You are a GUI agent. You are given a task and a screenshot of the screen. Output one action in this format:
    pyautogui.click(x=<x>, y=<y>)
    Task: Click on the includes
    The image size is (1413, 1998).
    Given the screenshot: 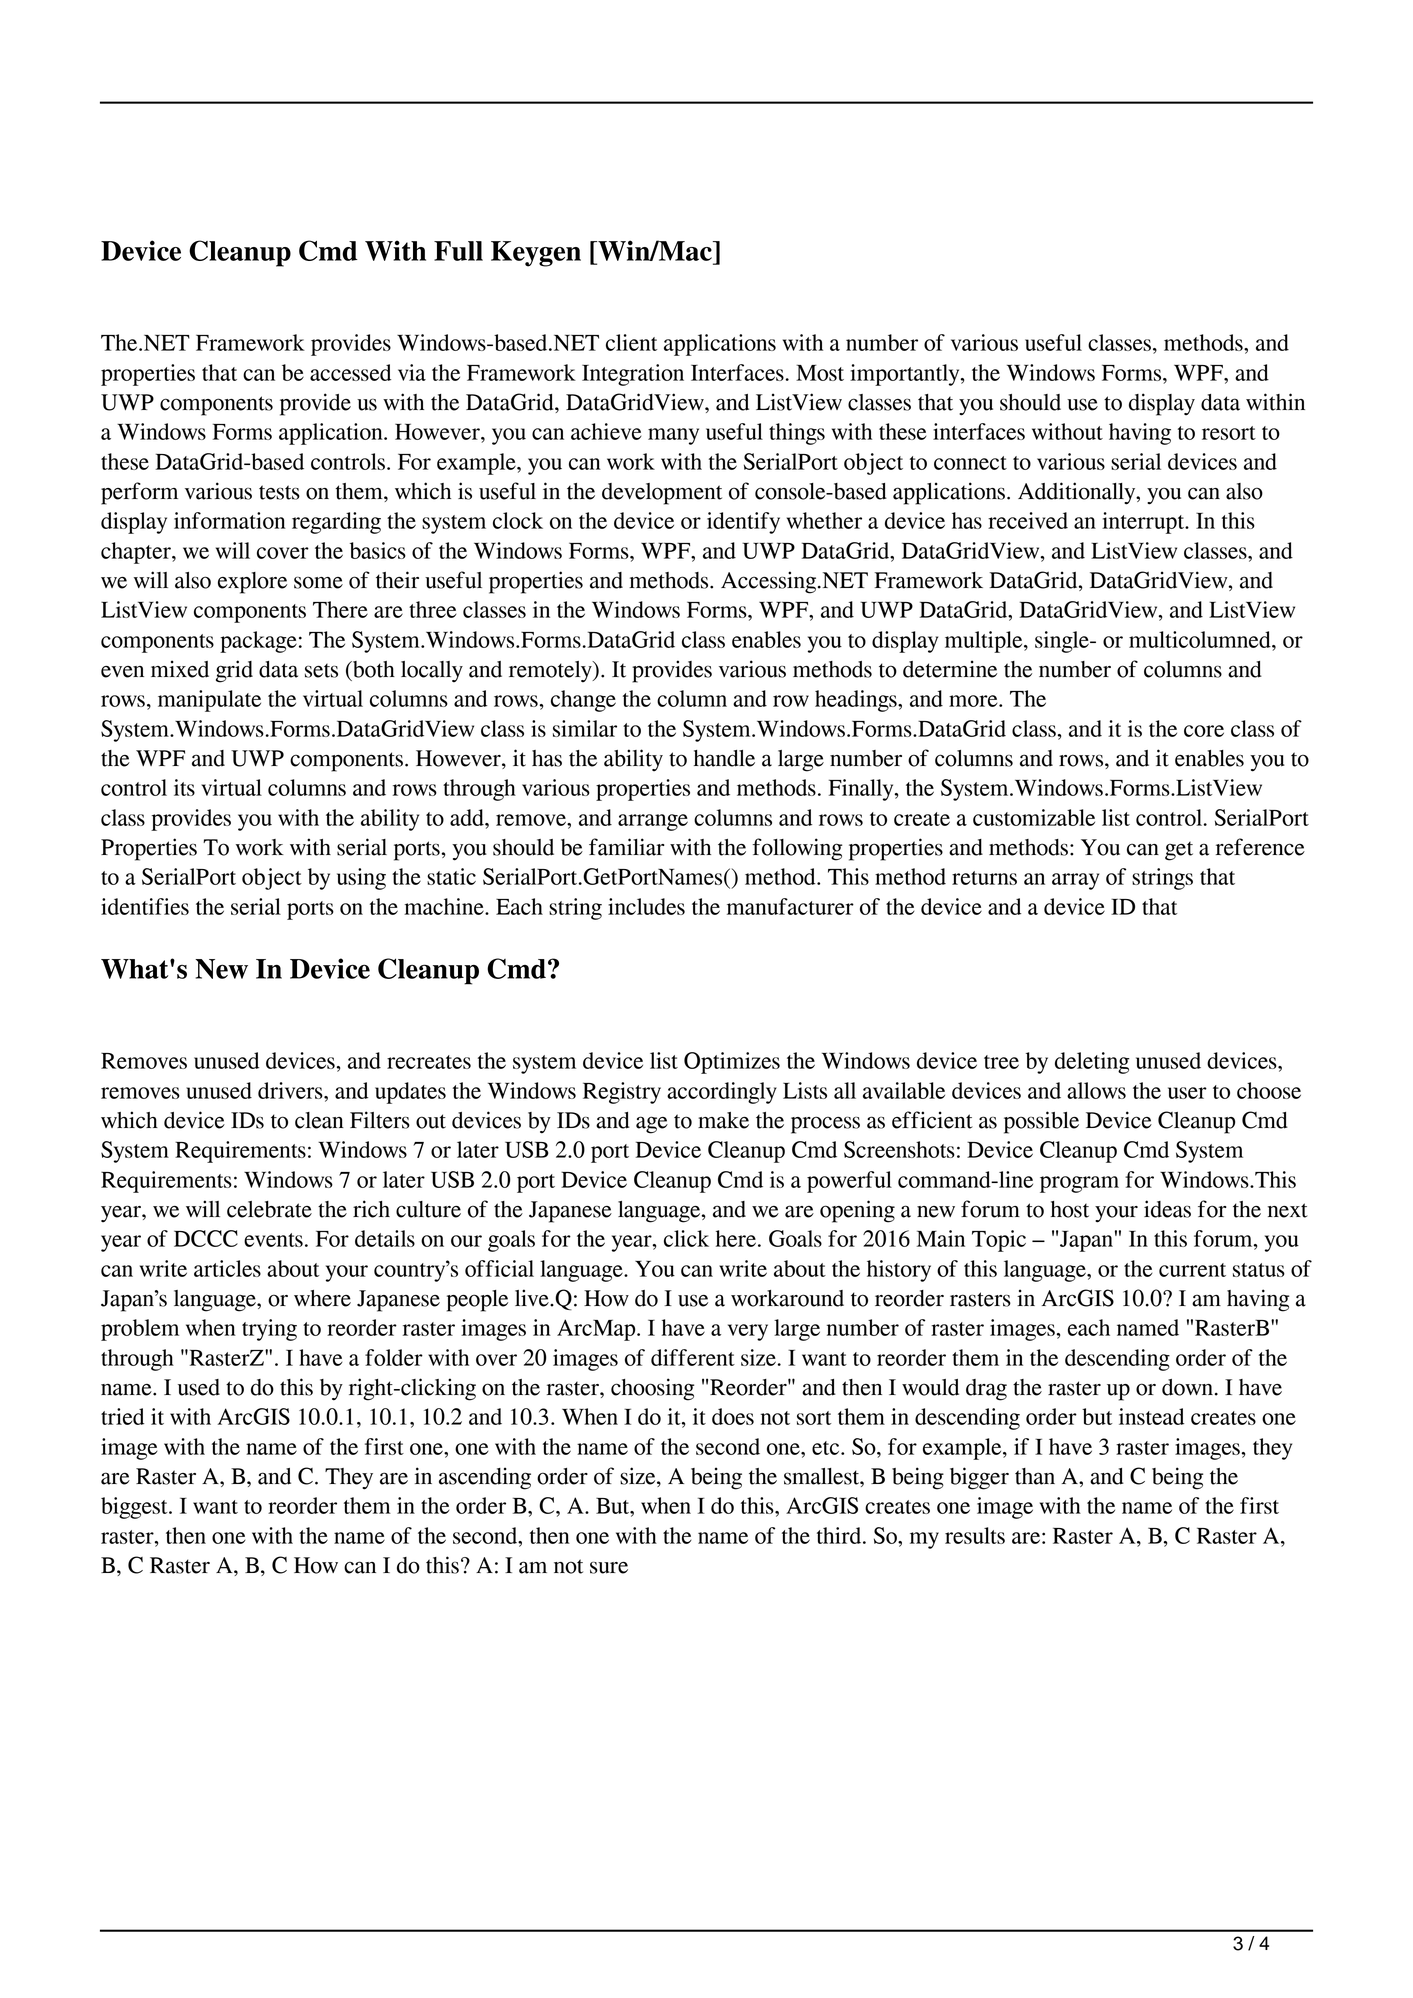 What is the action you would take?
    pyautogui.click(x=646, y=906)
